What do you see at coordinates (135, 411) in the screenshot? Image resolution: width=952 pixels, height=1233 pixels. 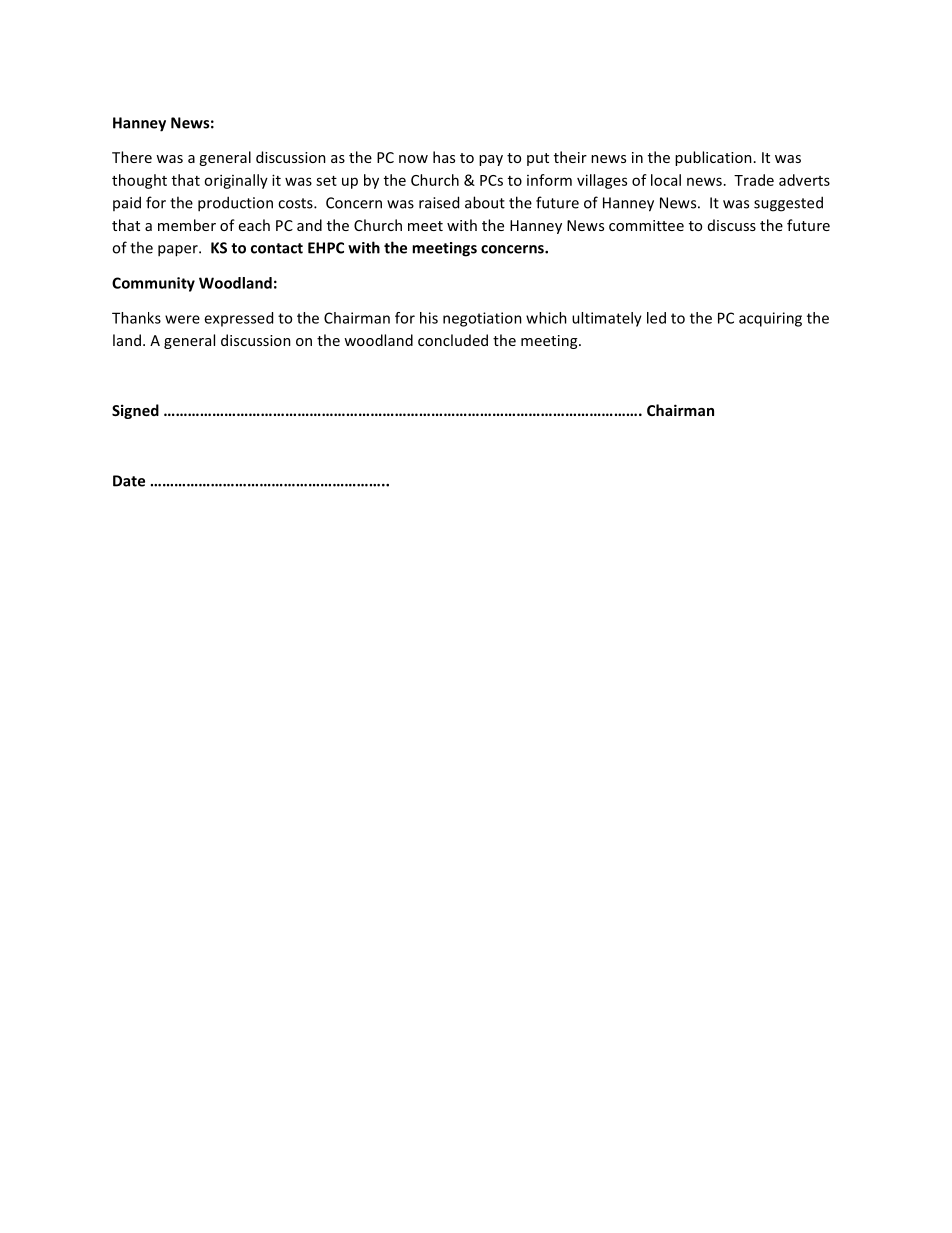 I see `Signed` at bounding box center [135, 411].
